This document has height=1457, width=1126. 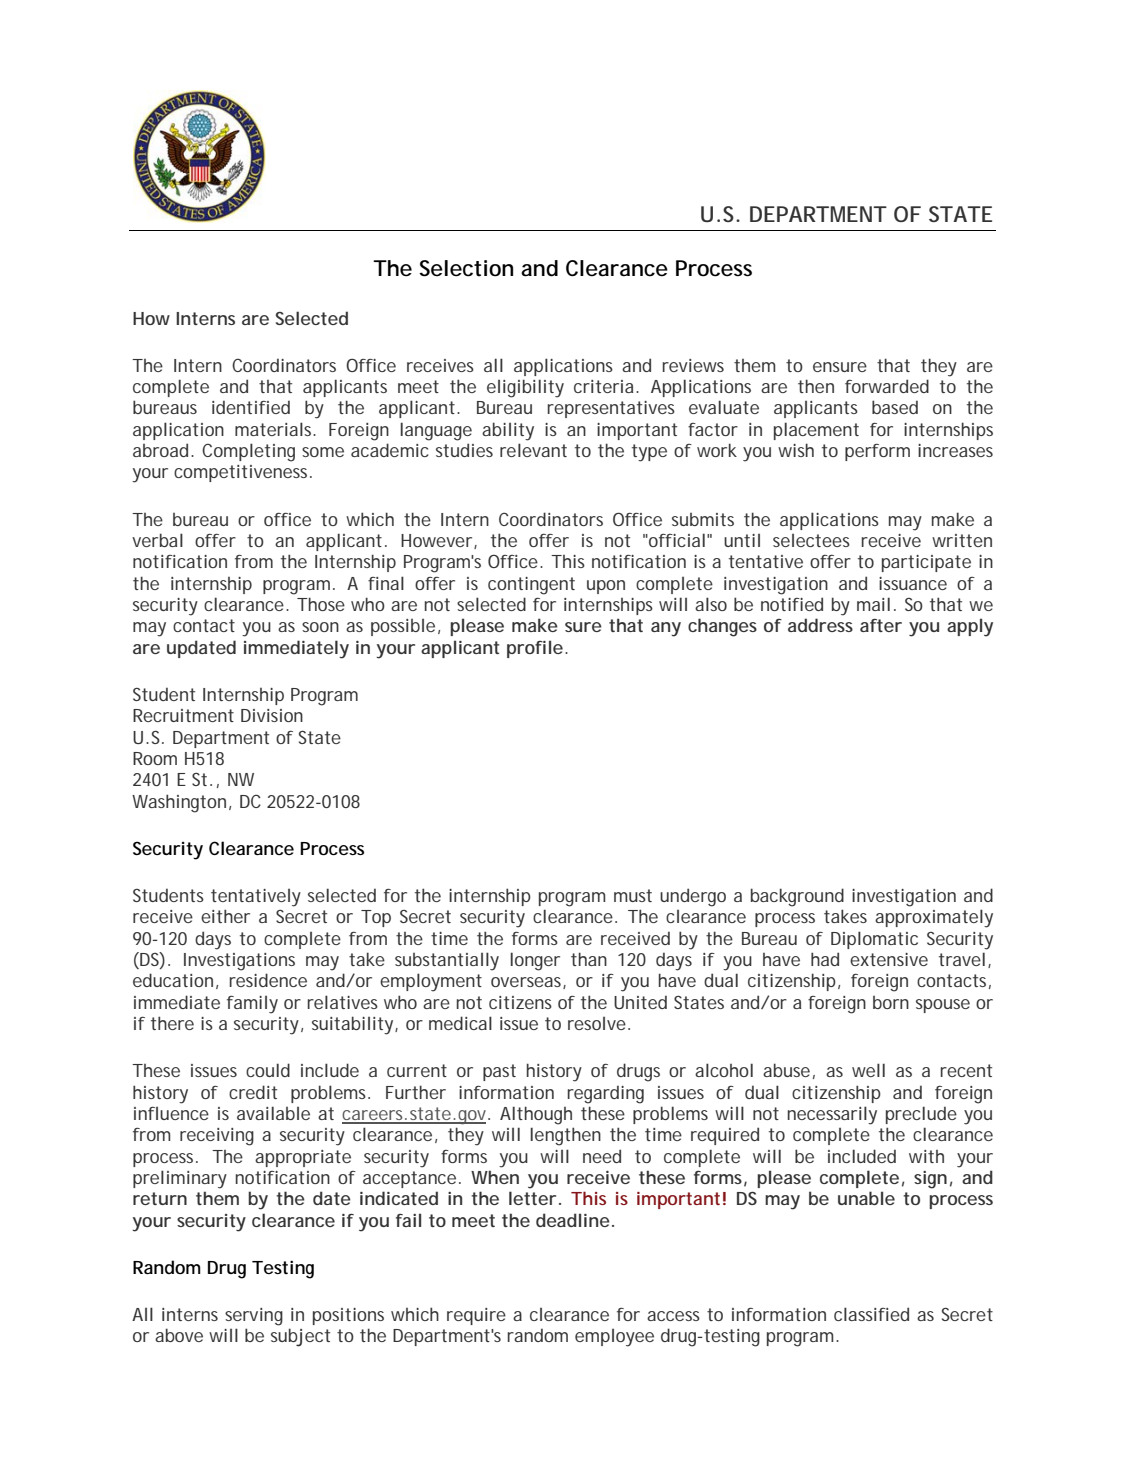 I want to click on employee, so click(x=614, y=1338).
